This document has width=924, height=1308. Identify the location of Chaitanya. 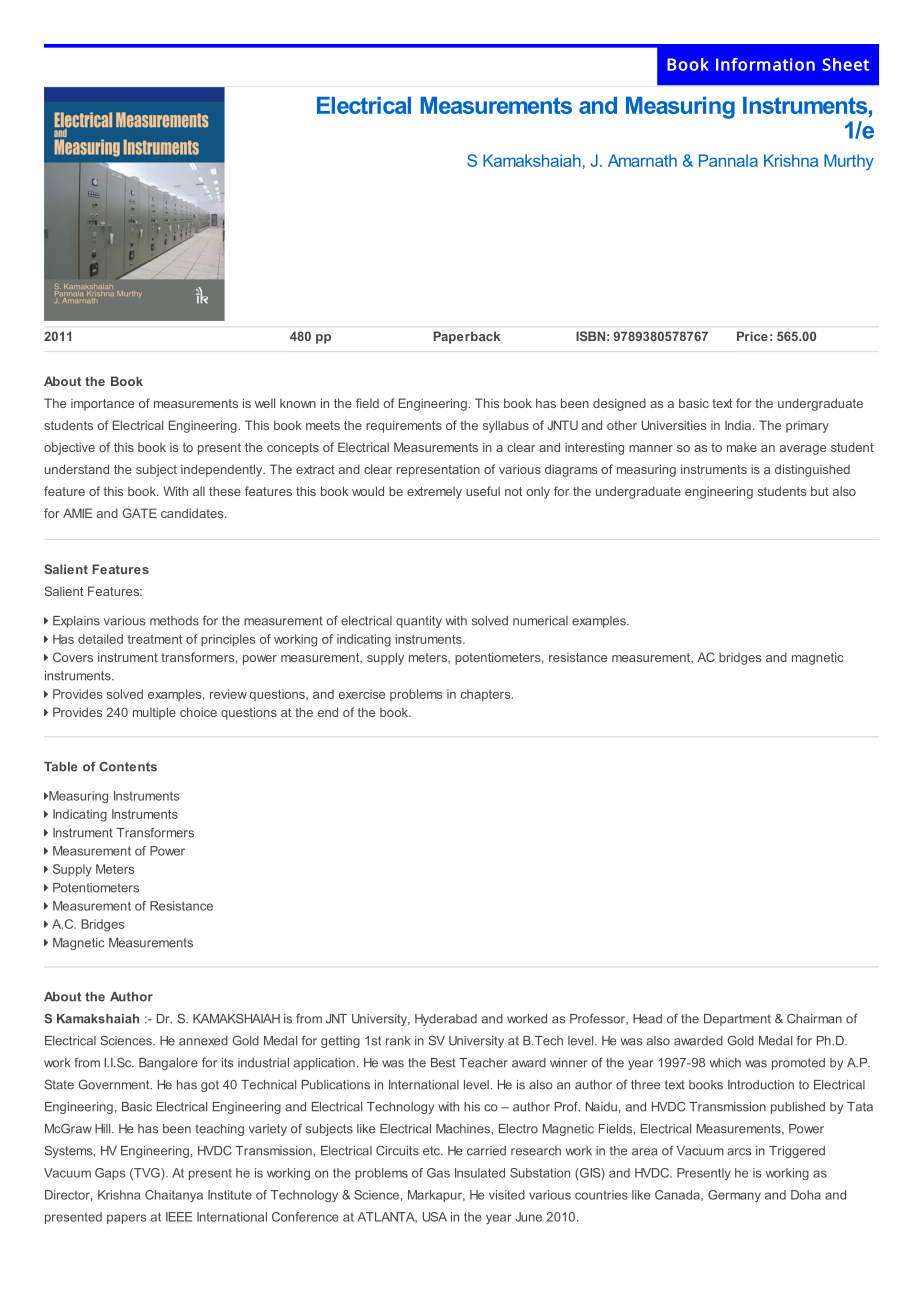
(174, 1196).
